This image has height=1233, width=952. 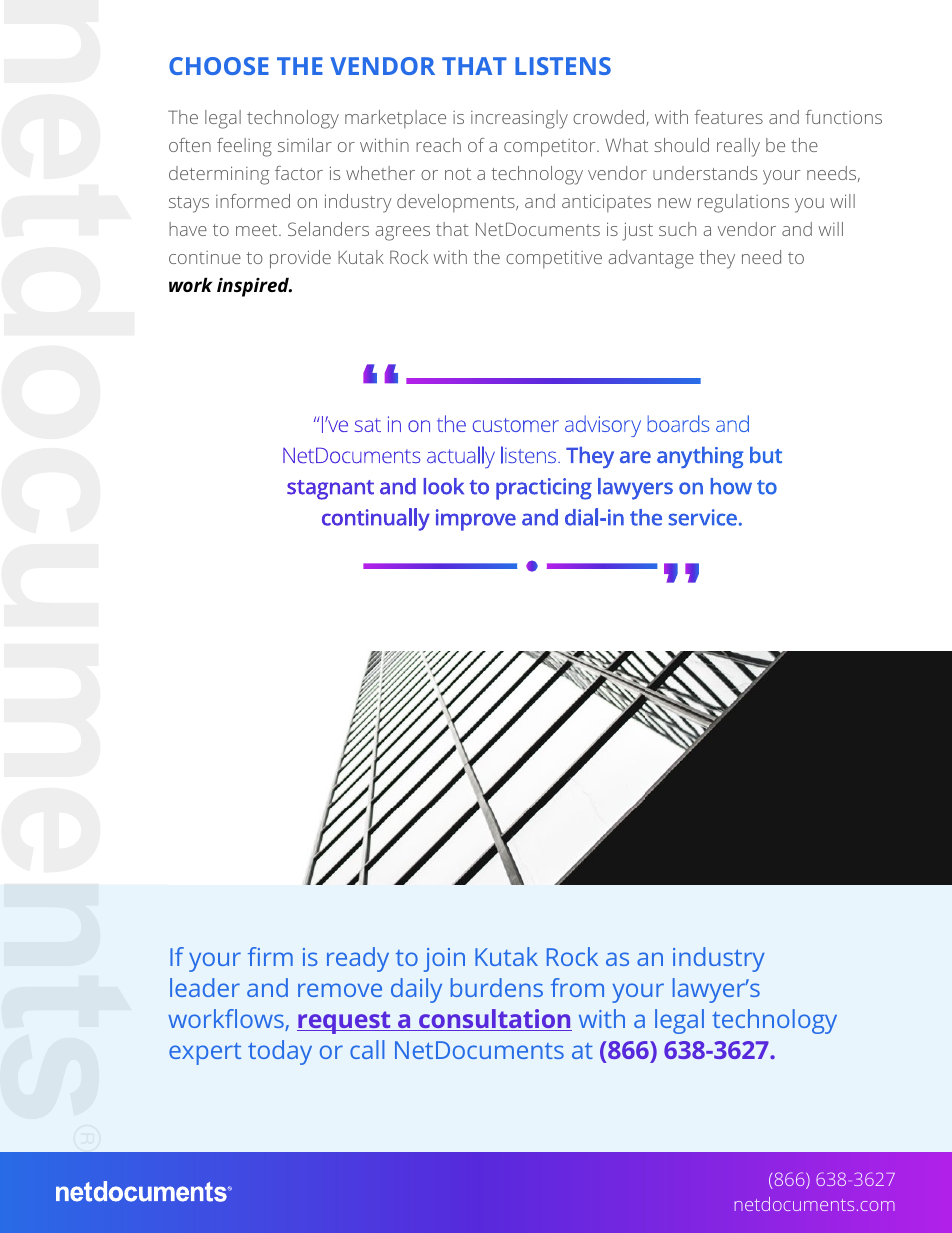 I want to click on improve, so click(x=476, y=520).
